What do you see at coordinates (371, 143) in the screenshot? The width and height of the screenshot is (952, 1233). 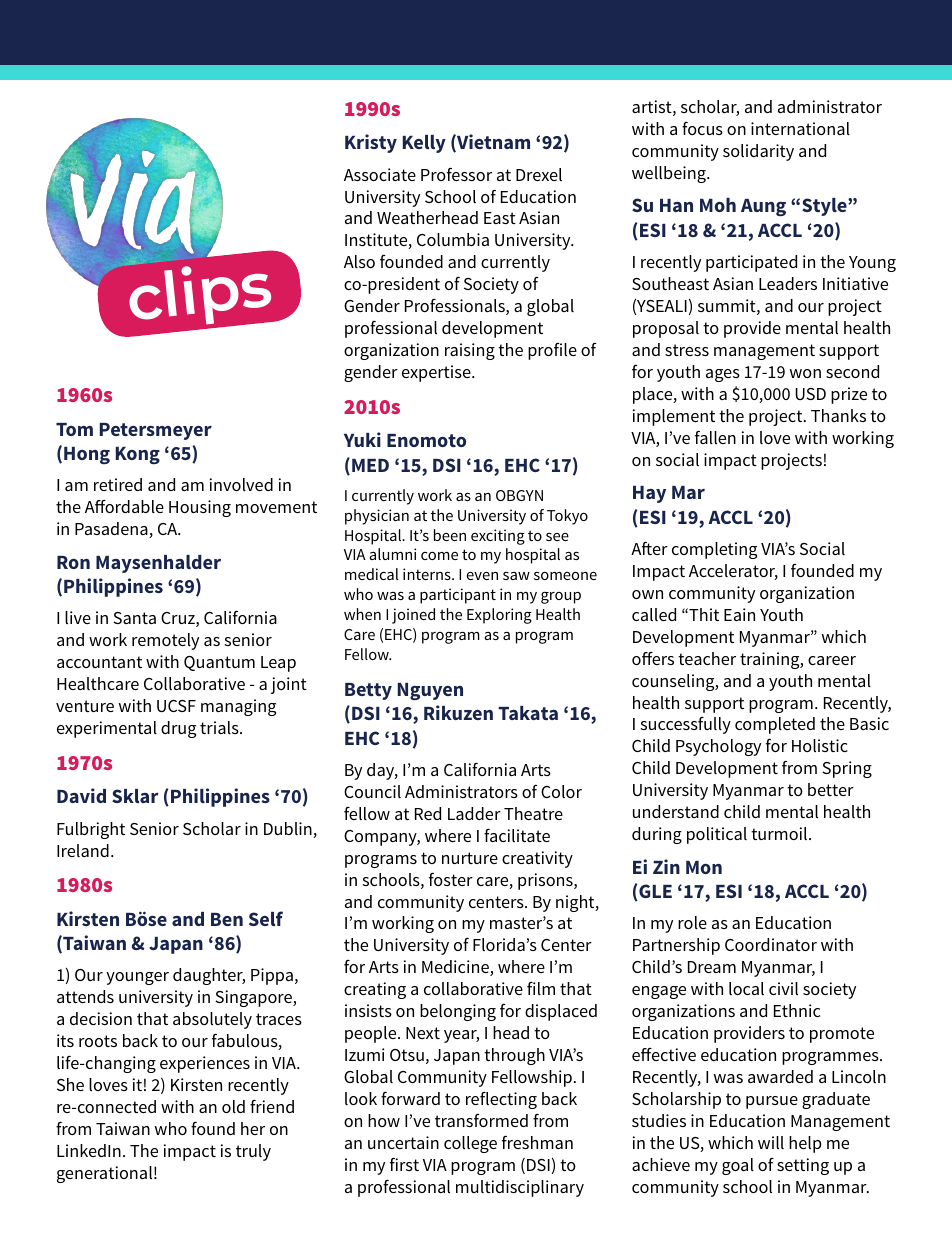 I see `Kristy` at bounding box center [371, 143].
